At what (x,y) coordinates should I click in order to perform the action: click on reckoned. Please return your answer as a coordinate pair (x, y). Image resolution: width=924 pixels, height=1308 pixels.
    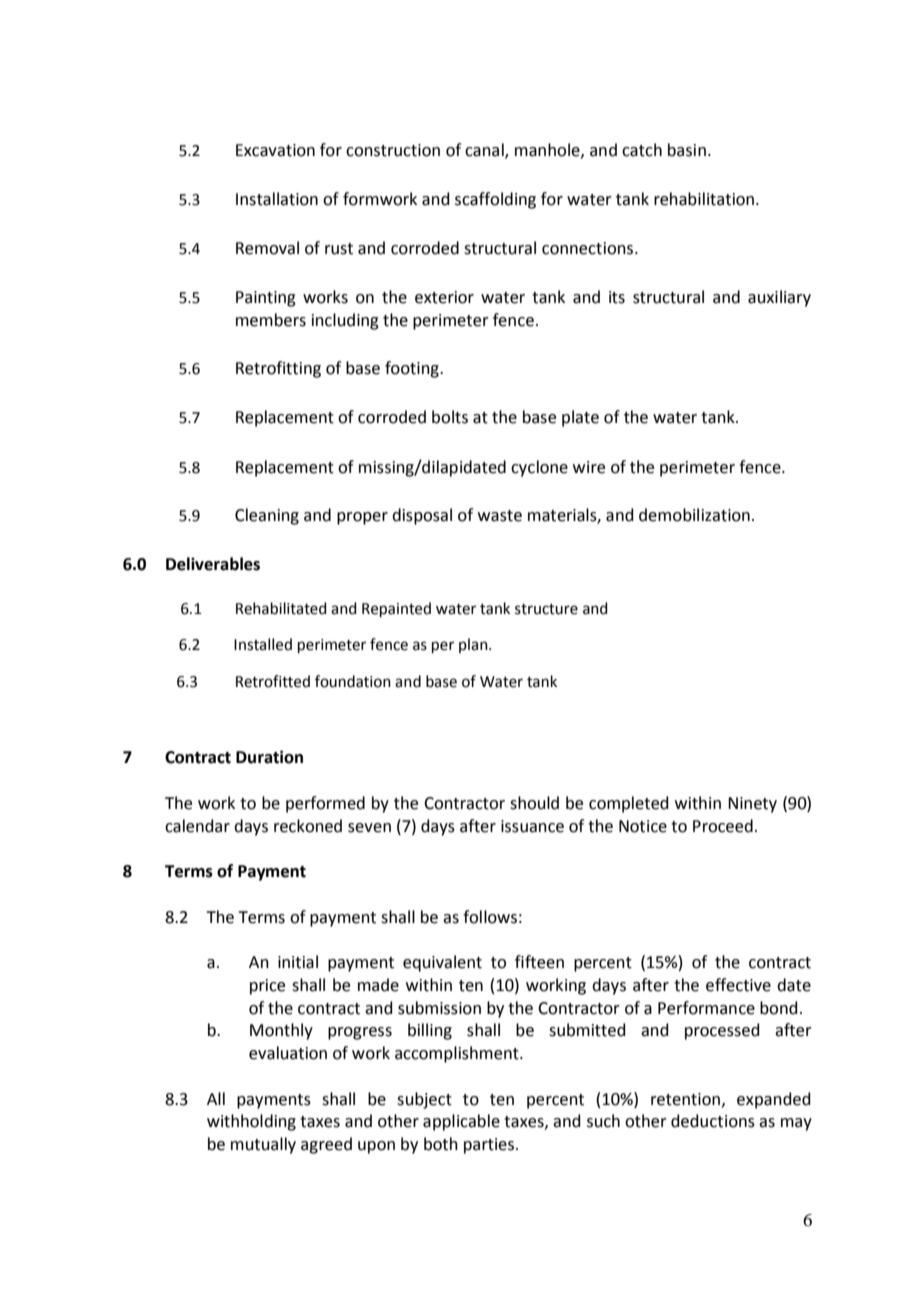
    Looking at the image, I should click on (308, 826).
